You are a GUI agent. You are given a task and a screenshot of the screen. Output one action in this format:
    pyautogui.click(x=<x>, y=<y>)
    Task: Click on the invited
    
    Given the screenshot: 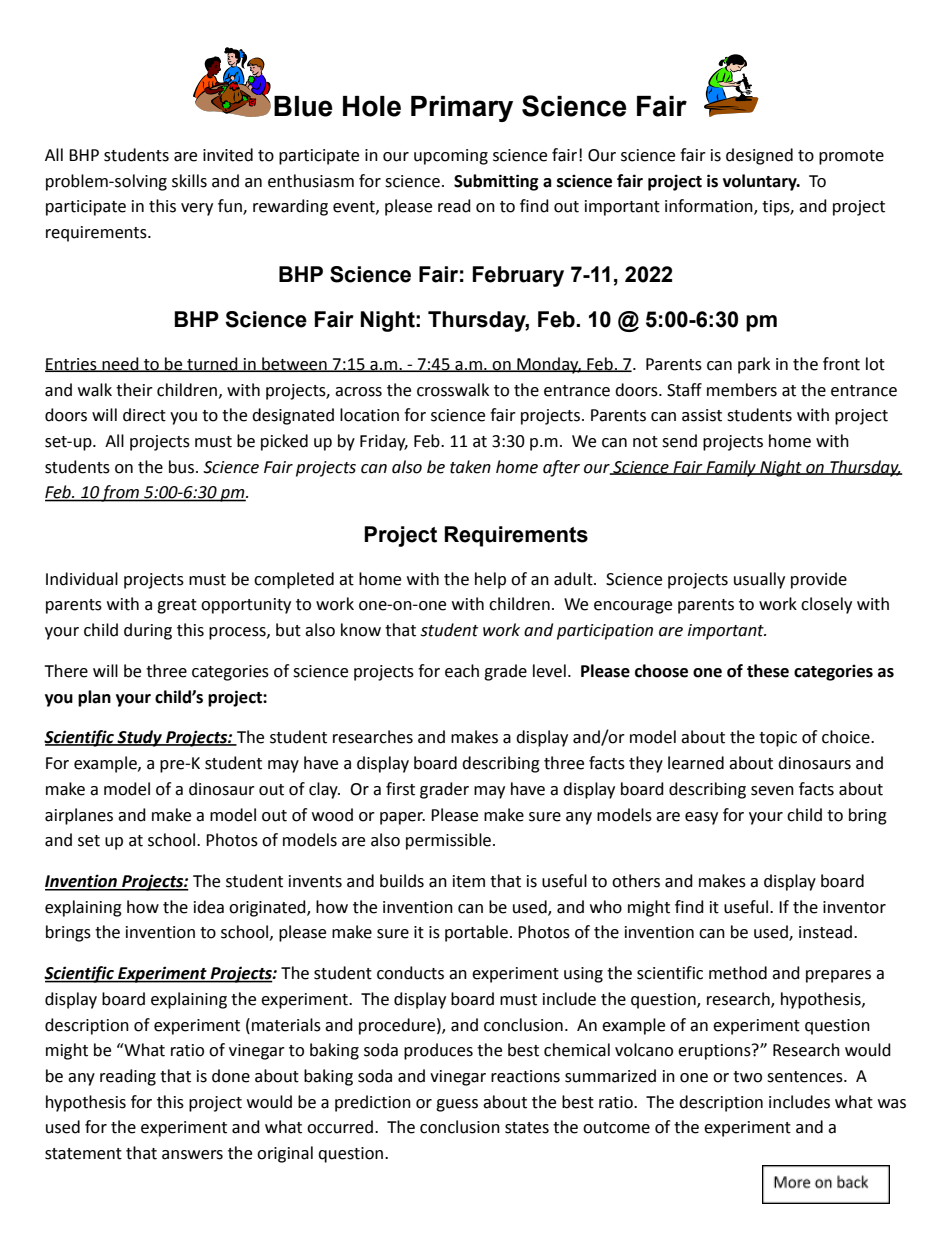 What is the action you would take?
    pyautogui.click(x=228, y=155)
